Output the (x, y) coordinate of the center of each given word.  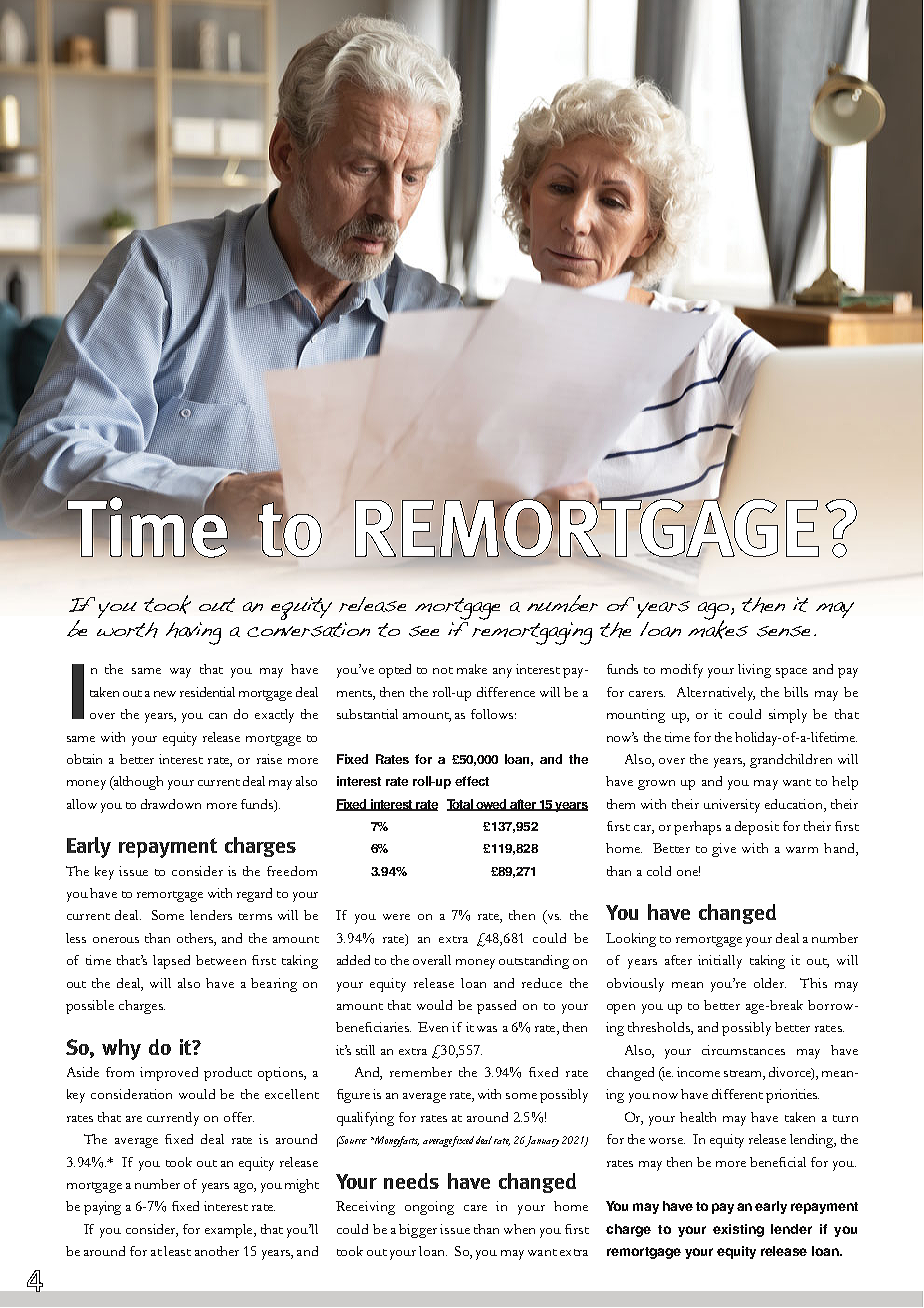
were (396, 917)
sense (783, 631)
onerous (116, 940)
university (732, 806)
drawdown (171, 804)
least (177, 1251)
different (737, 1094)
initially (720, 962)
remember (421, 1072)
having (193, 633)
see (424, 631)
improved (169, 1074)
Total (461, 805)
